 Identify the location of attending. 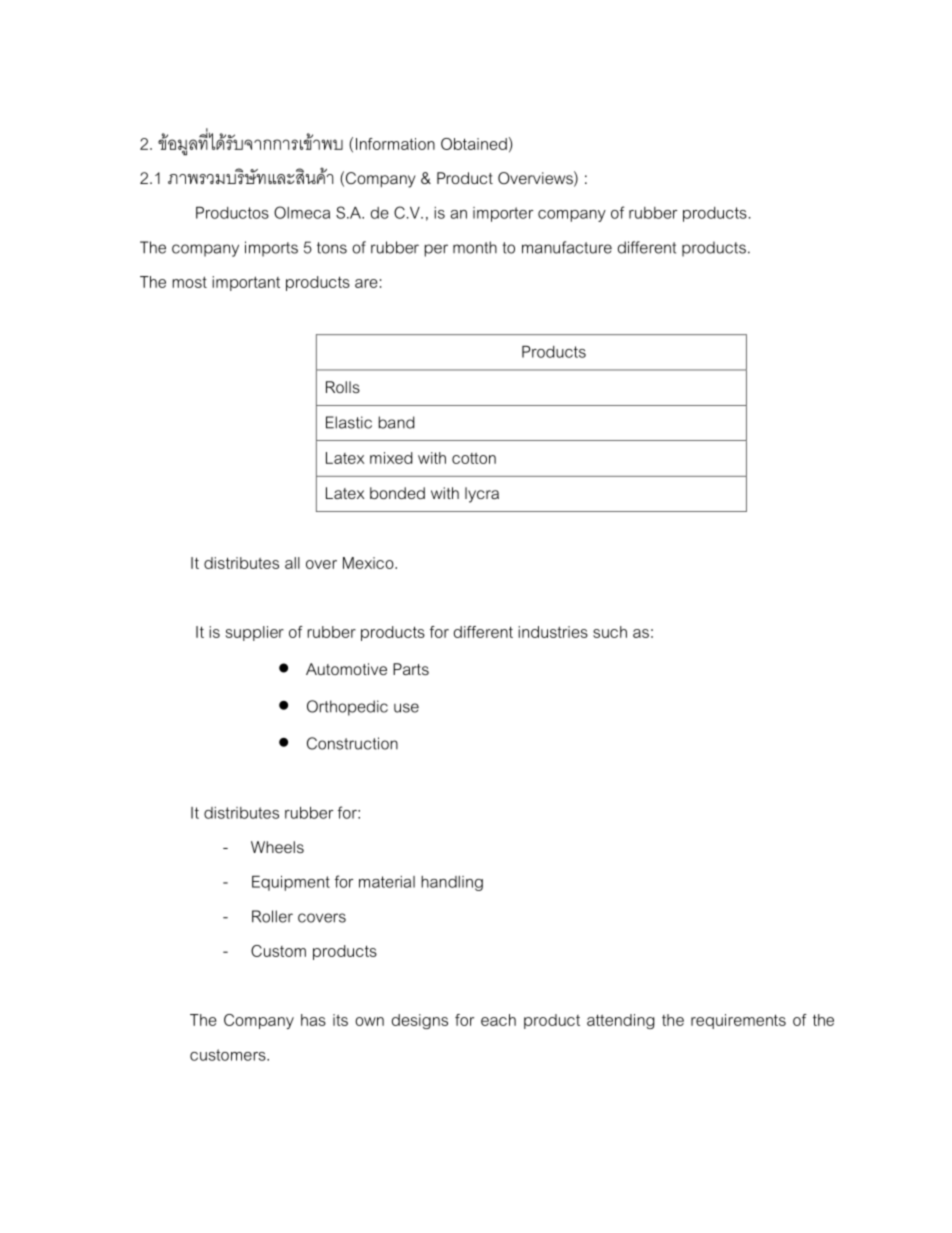
(621, 1021).
